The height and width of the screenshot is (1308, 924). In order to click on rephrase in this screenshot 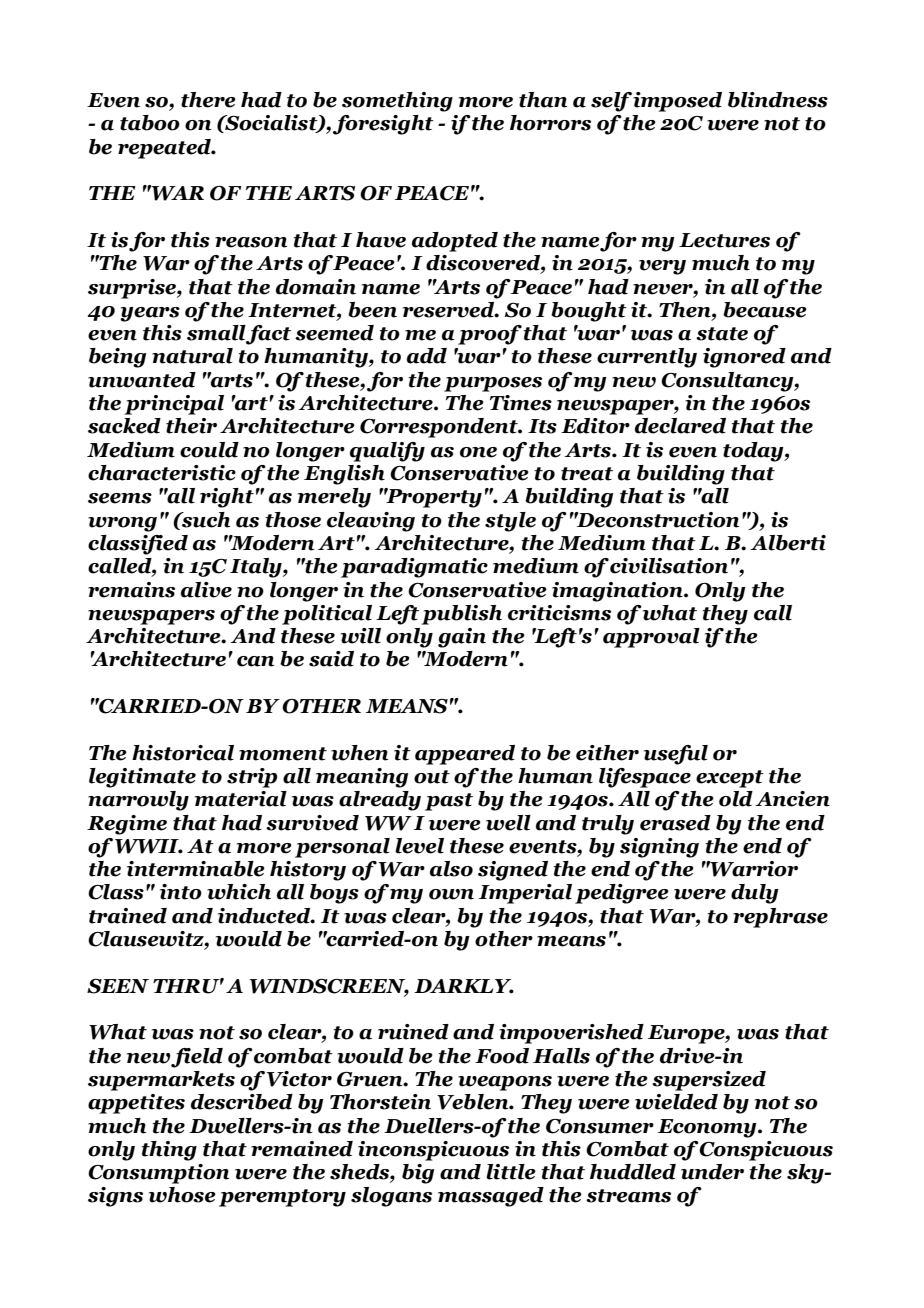, I will do `click(780, 918)`.
